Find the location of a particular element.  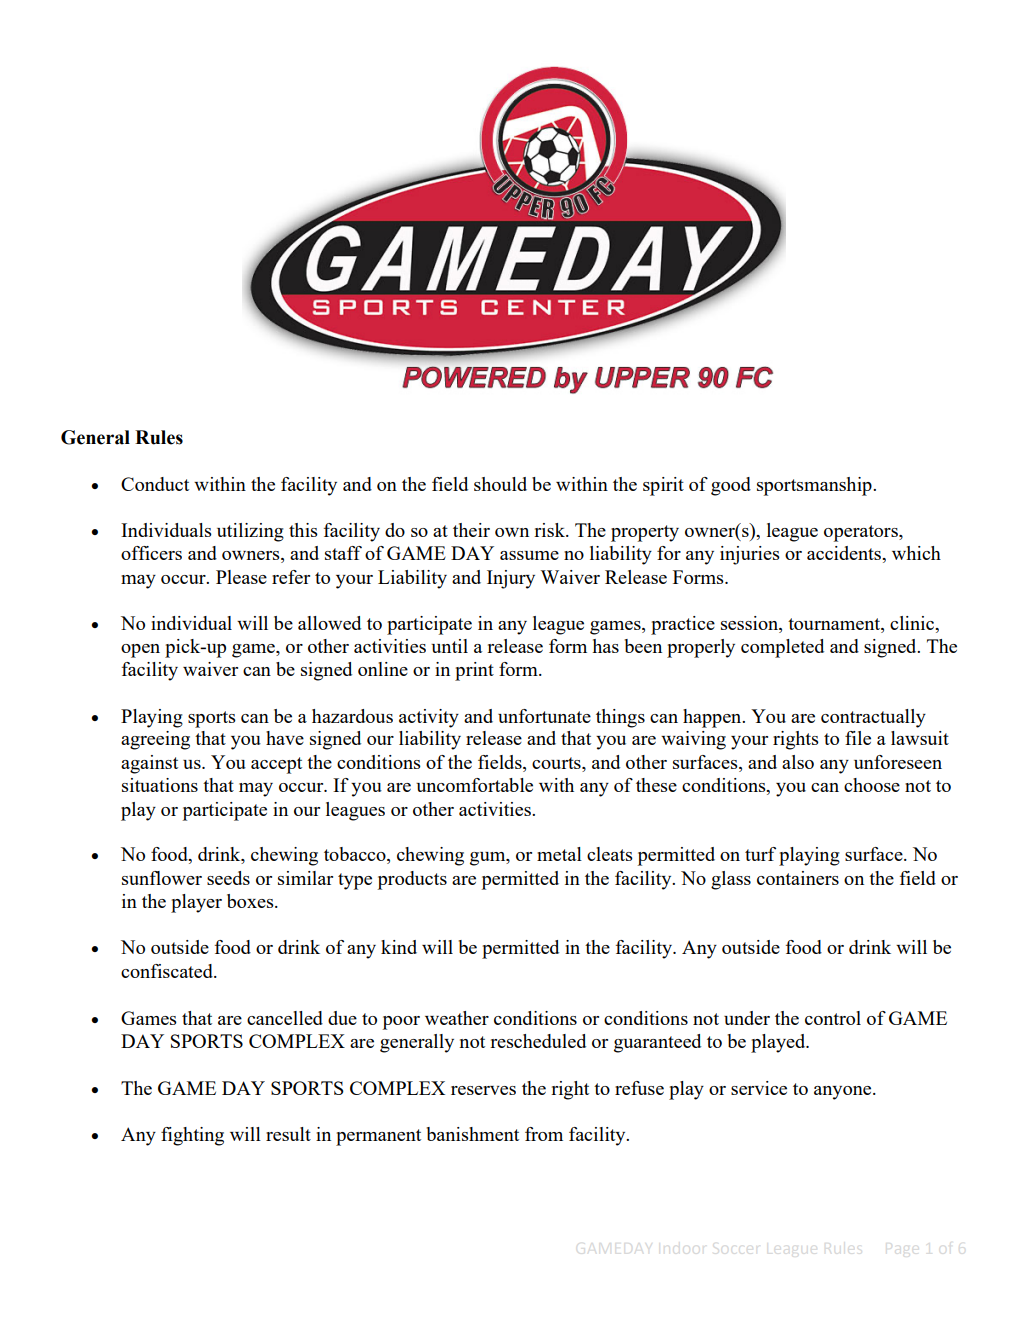

from is located at coordinates (544, 1134).
